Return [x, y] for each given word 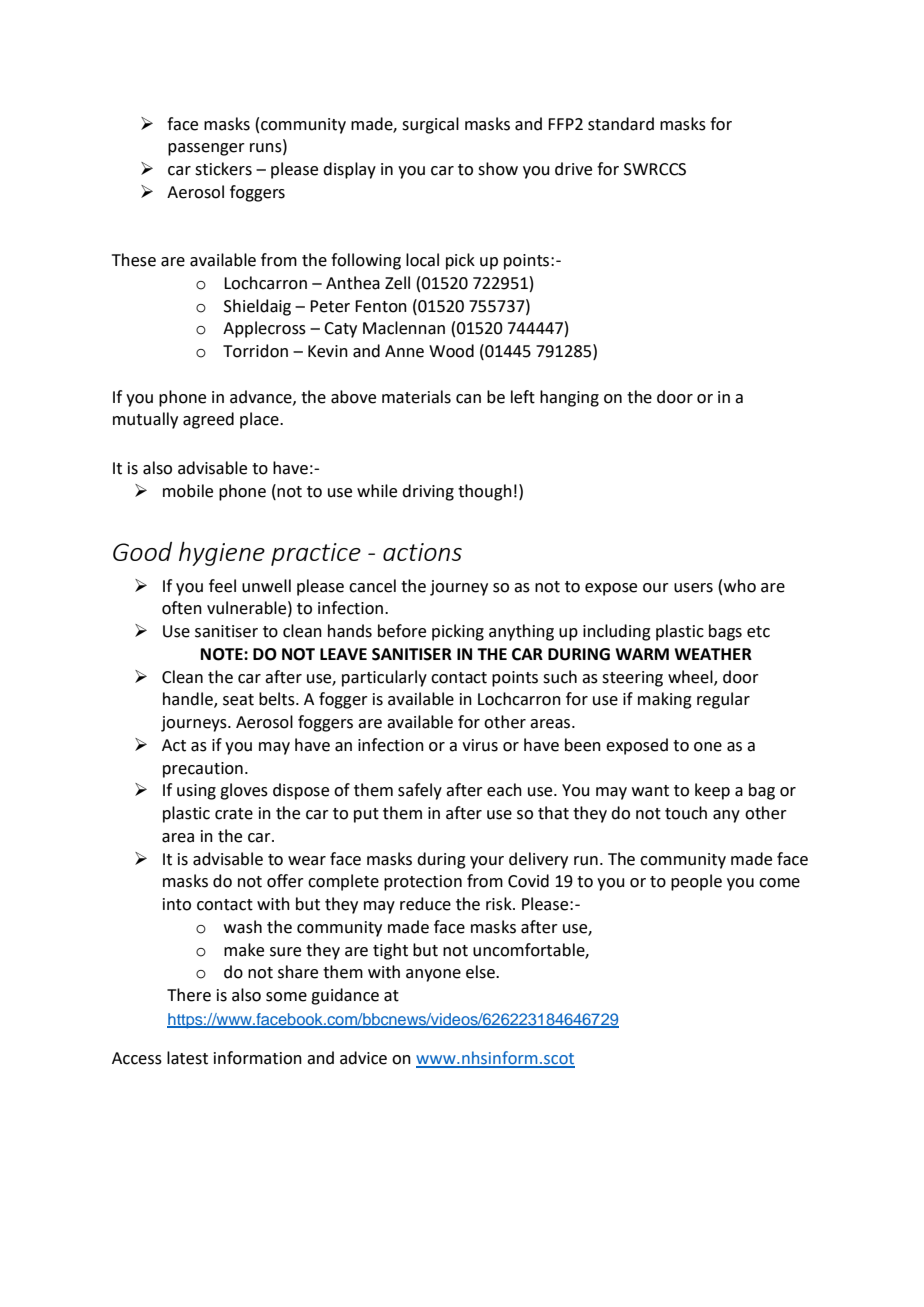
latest [187, 1058]
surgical [430, 125]
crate [234, 814]
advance [262, 397]
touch [686, 813]
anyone [433, 975]
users [693, 588]
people [696, 882]
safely [420, 791]
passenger [206, 149]
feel [222, 586]
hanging [569, 398]
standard [621, 124]
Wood [451, 351]
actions [422, 552]
